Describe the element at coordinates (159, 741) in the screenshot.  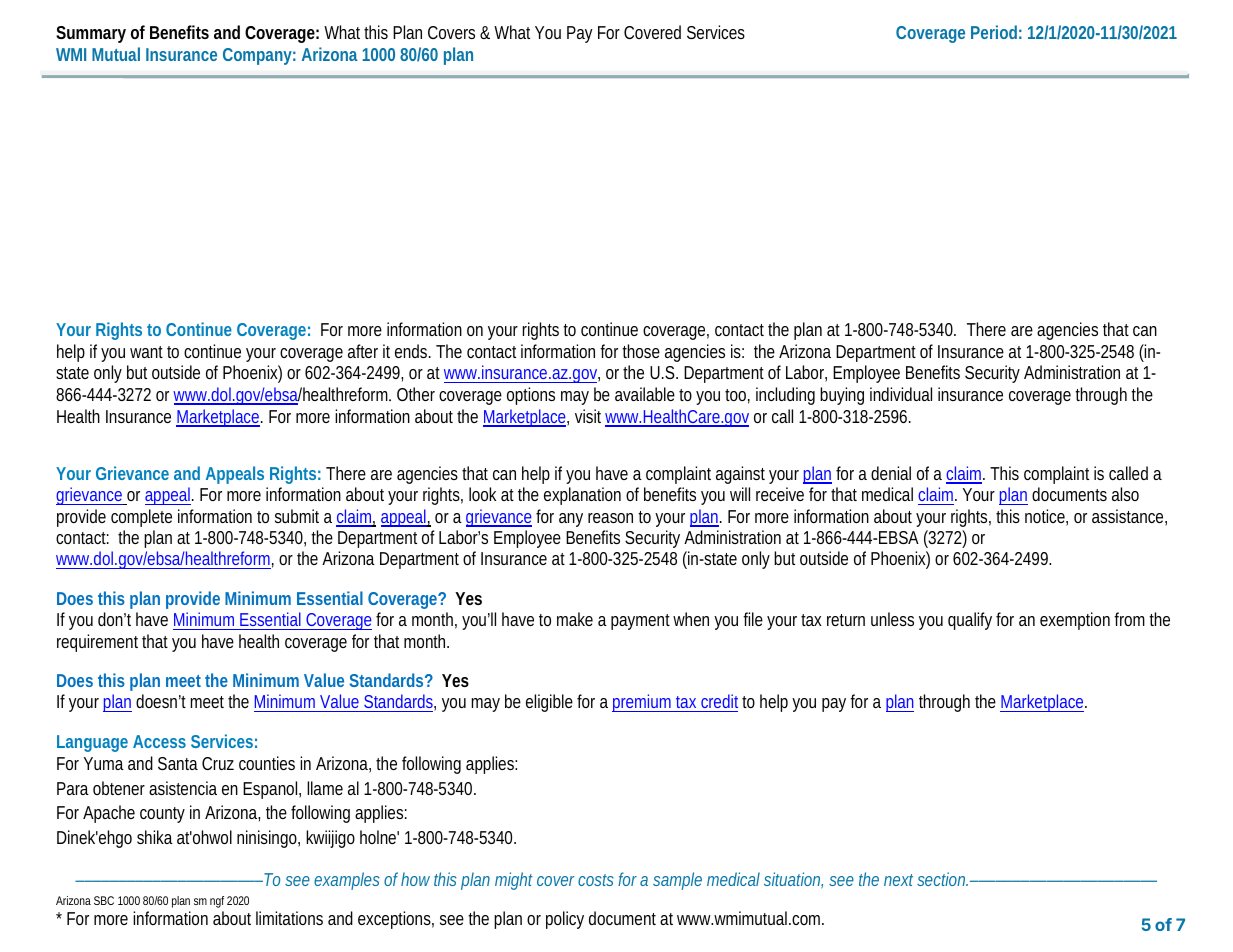
I see `Access` at that location.
